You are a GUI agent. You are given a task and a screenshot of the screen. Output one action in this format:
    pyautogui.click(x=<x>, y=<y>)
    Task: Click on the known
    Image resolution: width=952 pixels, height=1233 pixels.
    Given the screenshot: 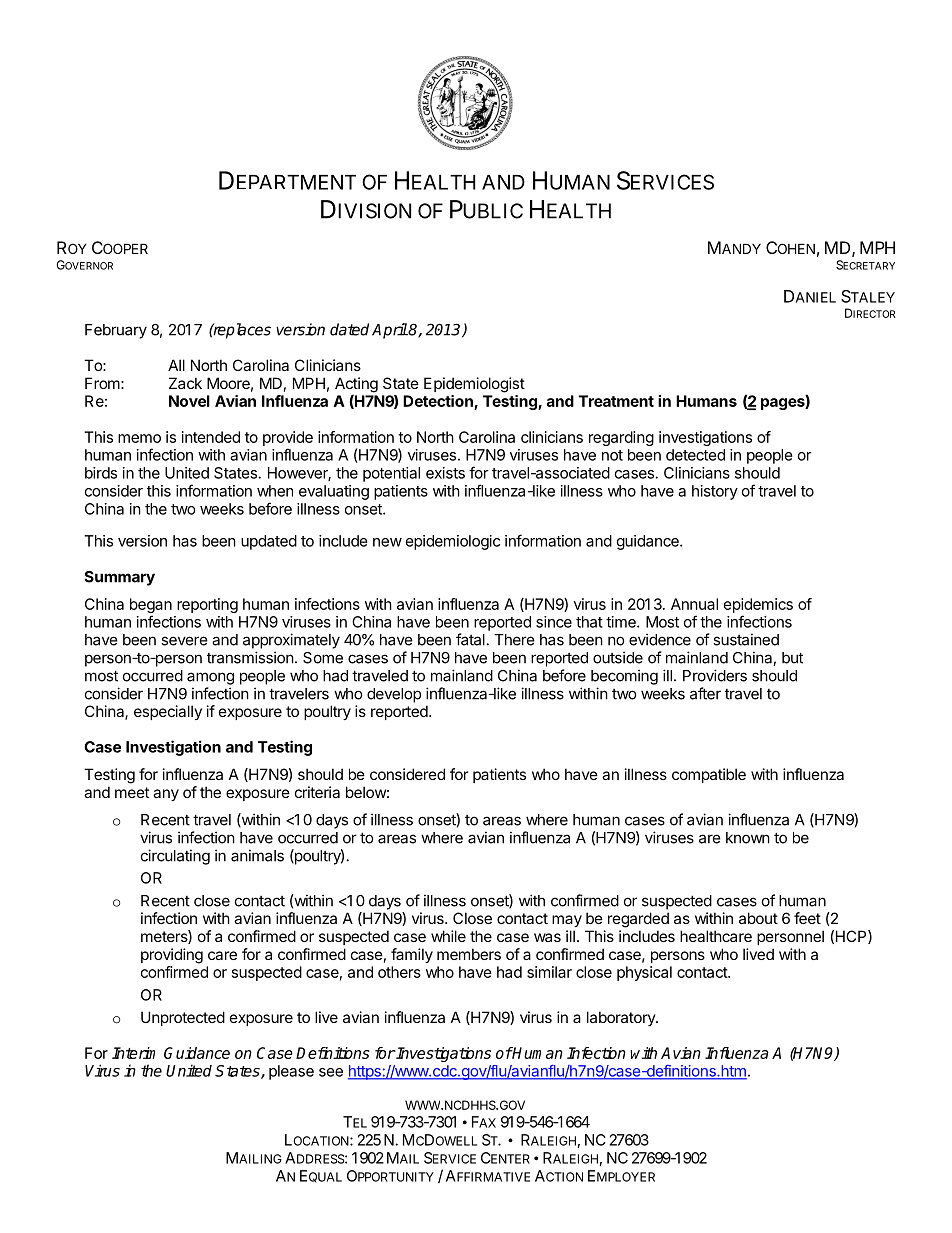 What is the action you would take?
    pyautogui.click(x=748, y=838)
